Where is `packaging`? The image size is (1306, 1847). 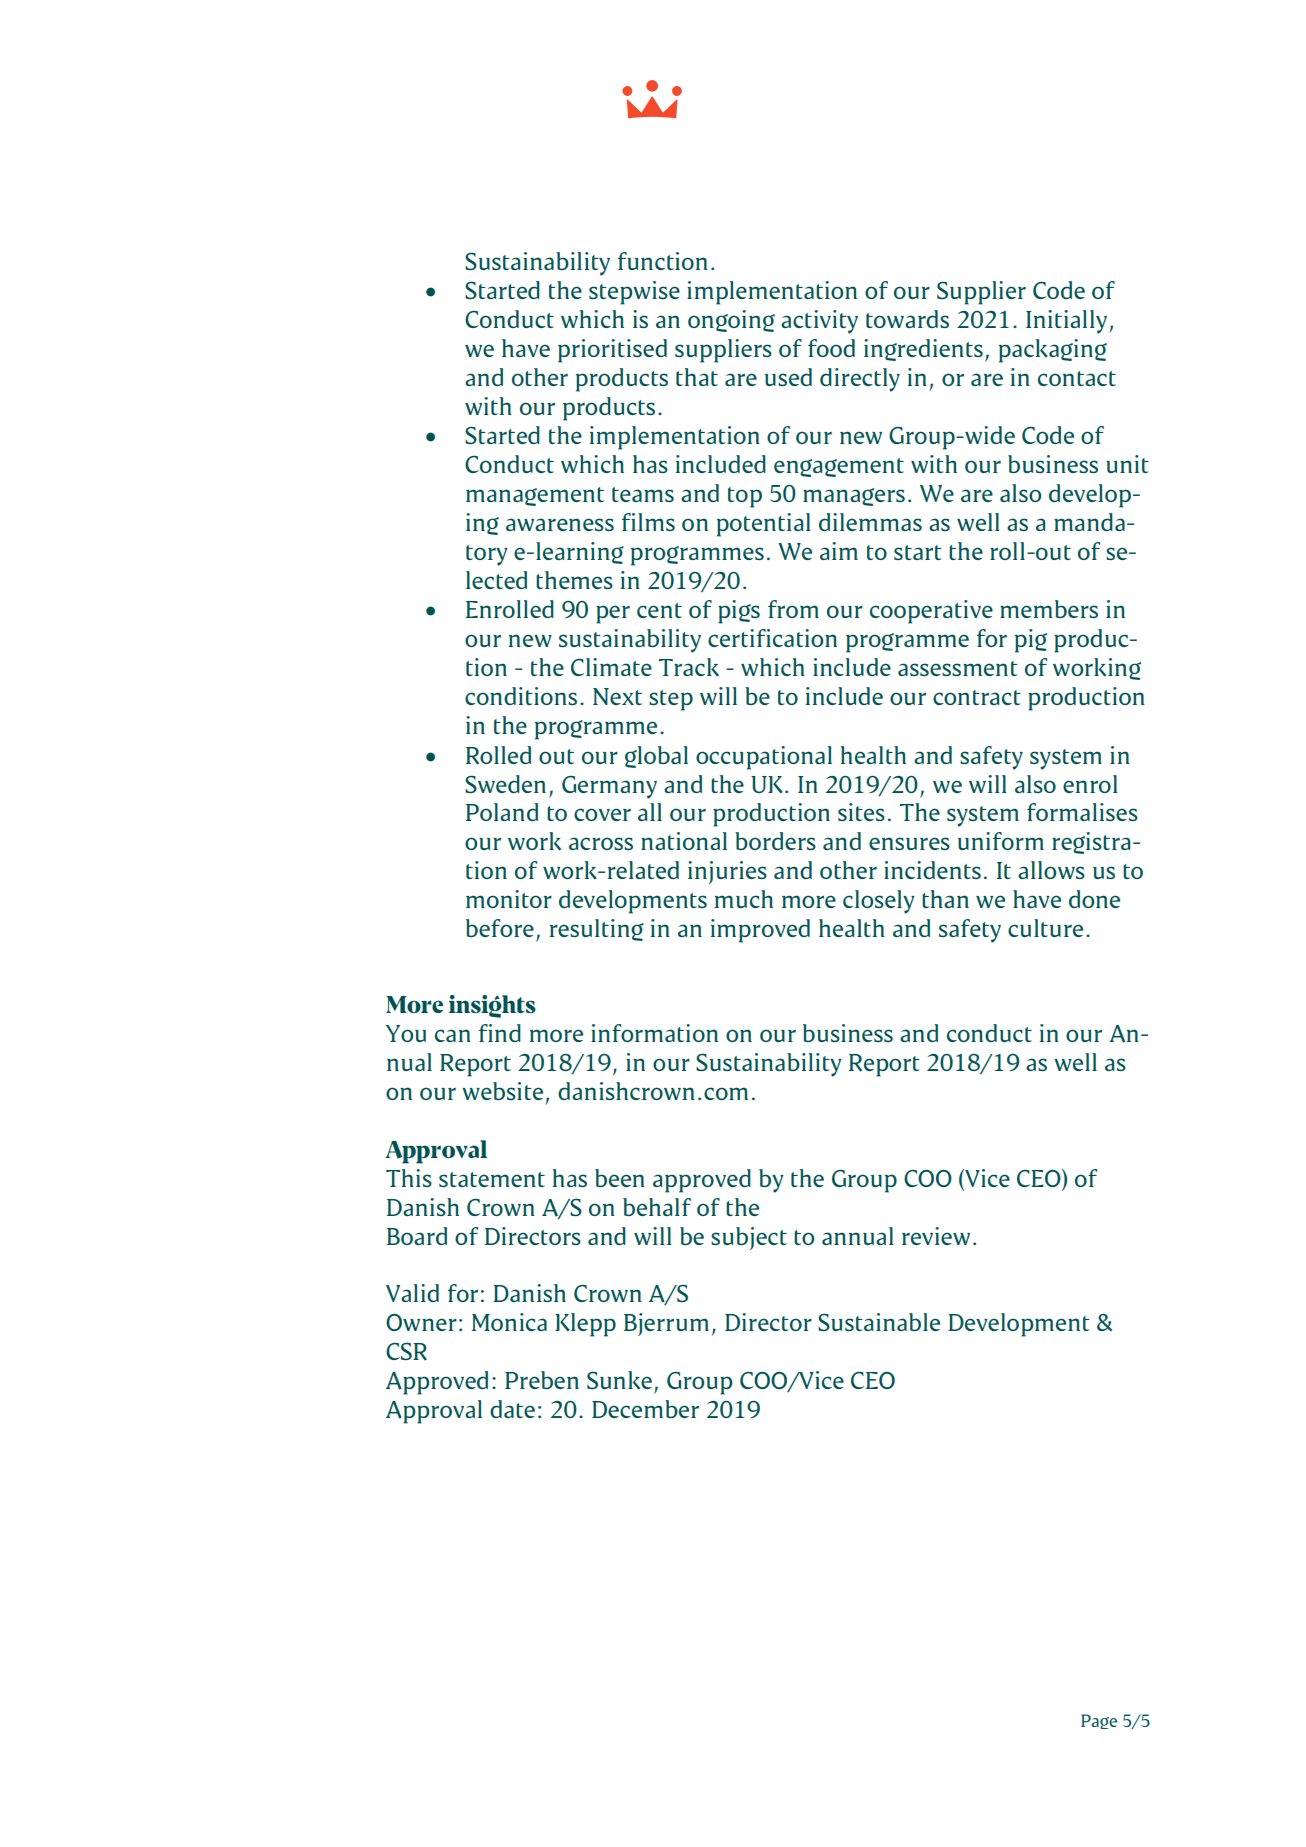 packaging is located at coordinates (1053, 351).
